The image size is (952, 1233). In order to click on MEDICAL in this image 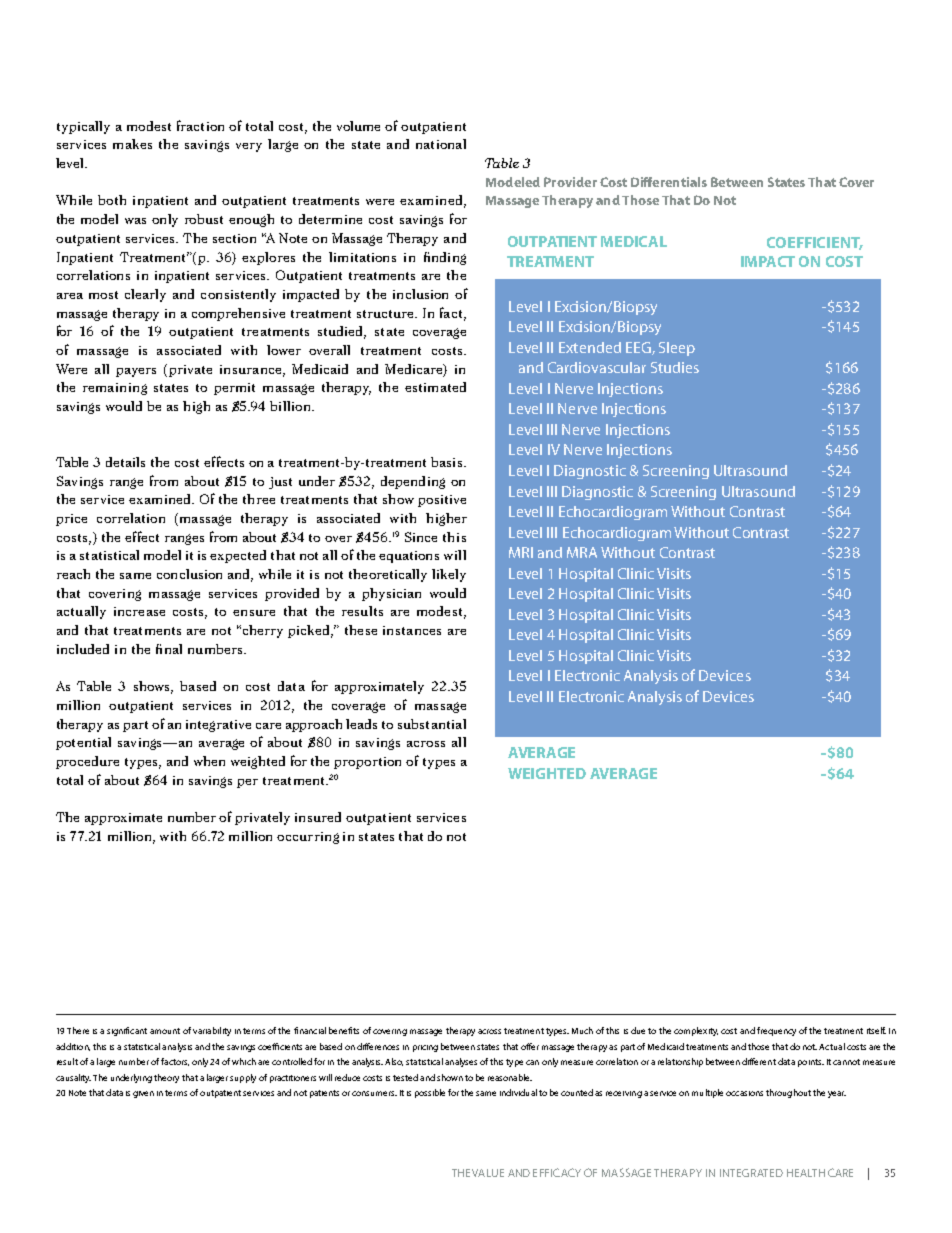, I will do `click(634, 241)`.
